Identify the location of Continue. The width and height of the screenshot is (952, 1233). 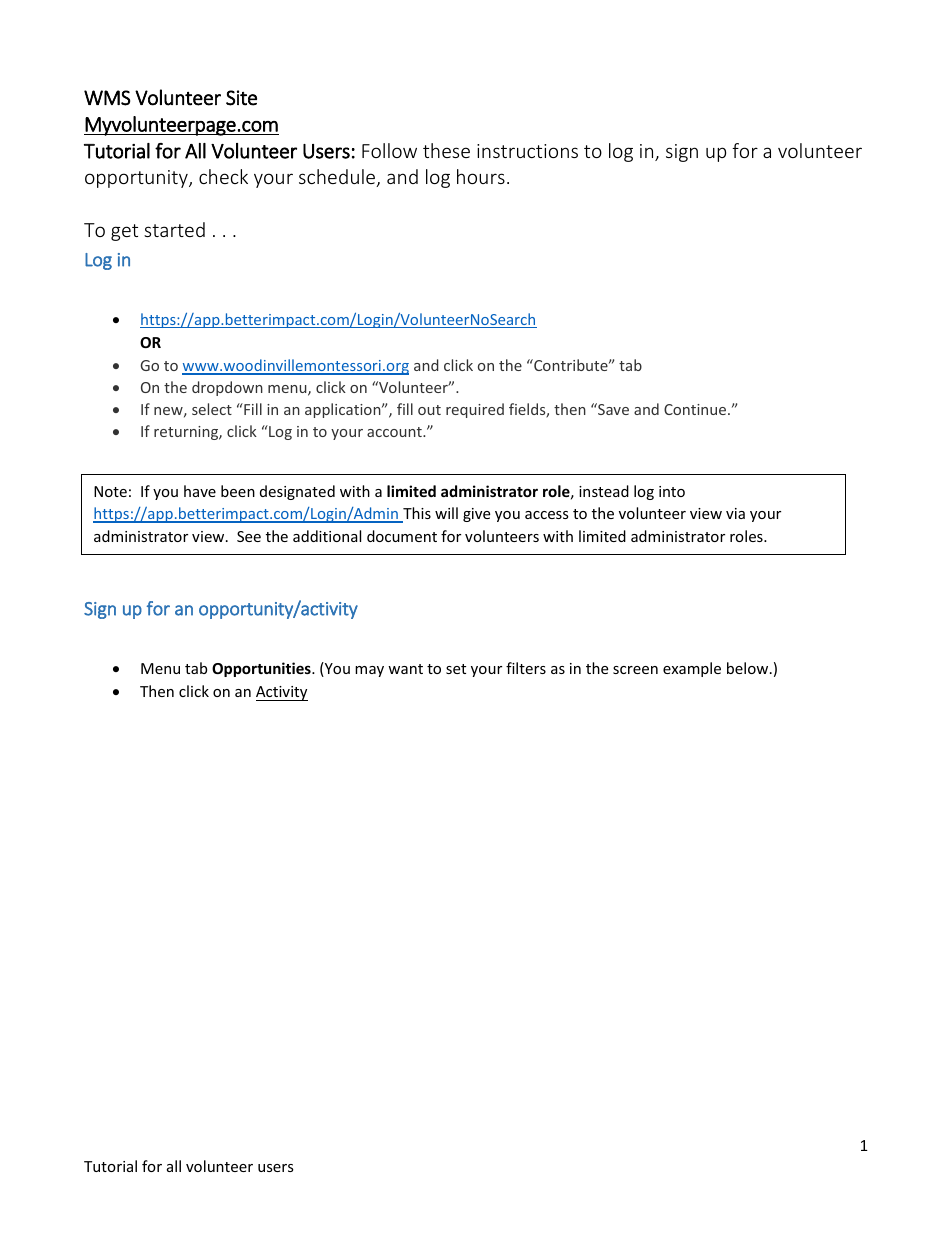
(696, 409).
